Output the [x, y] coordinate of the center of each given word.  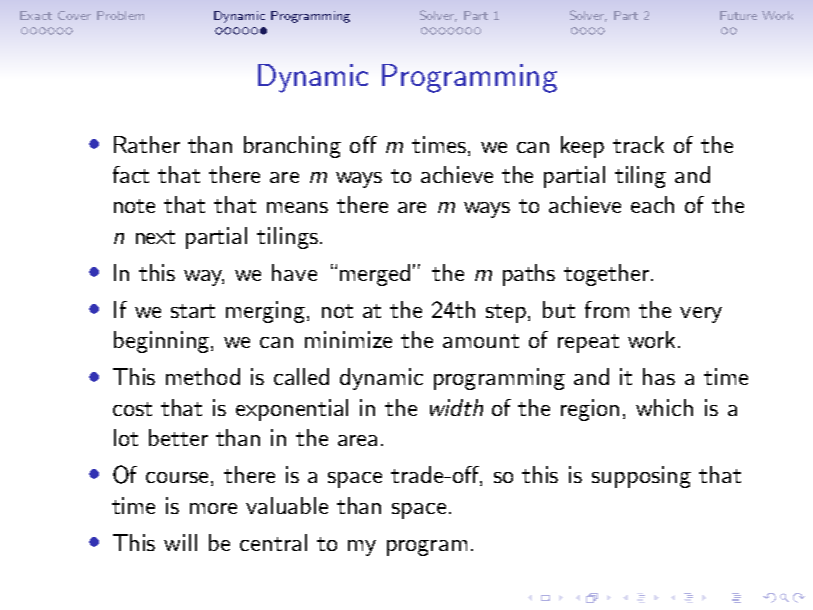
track [638, 144]
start [193, 311]
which [664, 407]
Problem [120, 15]
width [456, 407]
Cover [74, 15]
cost [132, 409]
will [180, 542]
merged [375, 275]
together [606, 275]
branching [292, 147]
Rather [147, 144]
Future [738, 15]
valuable [287, 505]
